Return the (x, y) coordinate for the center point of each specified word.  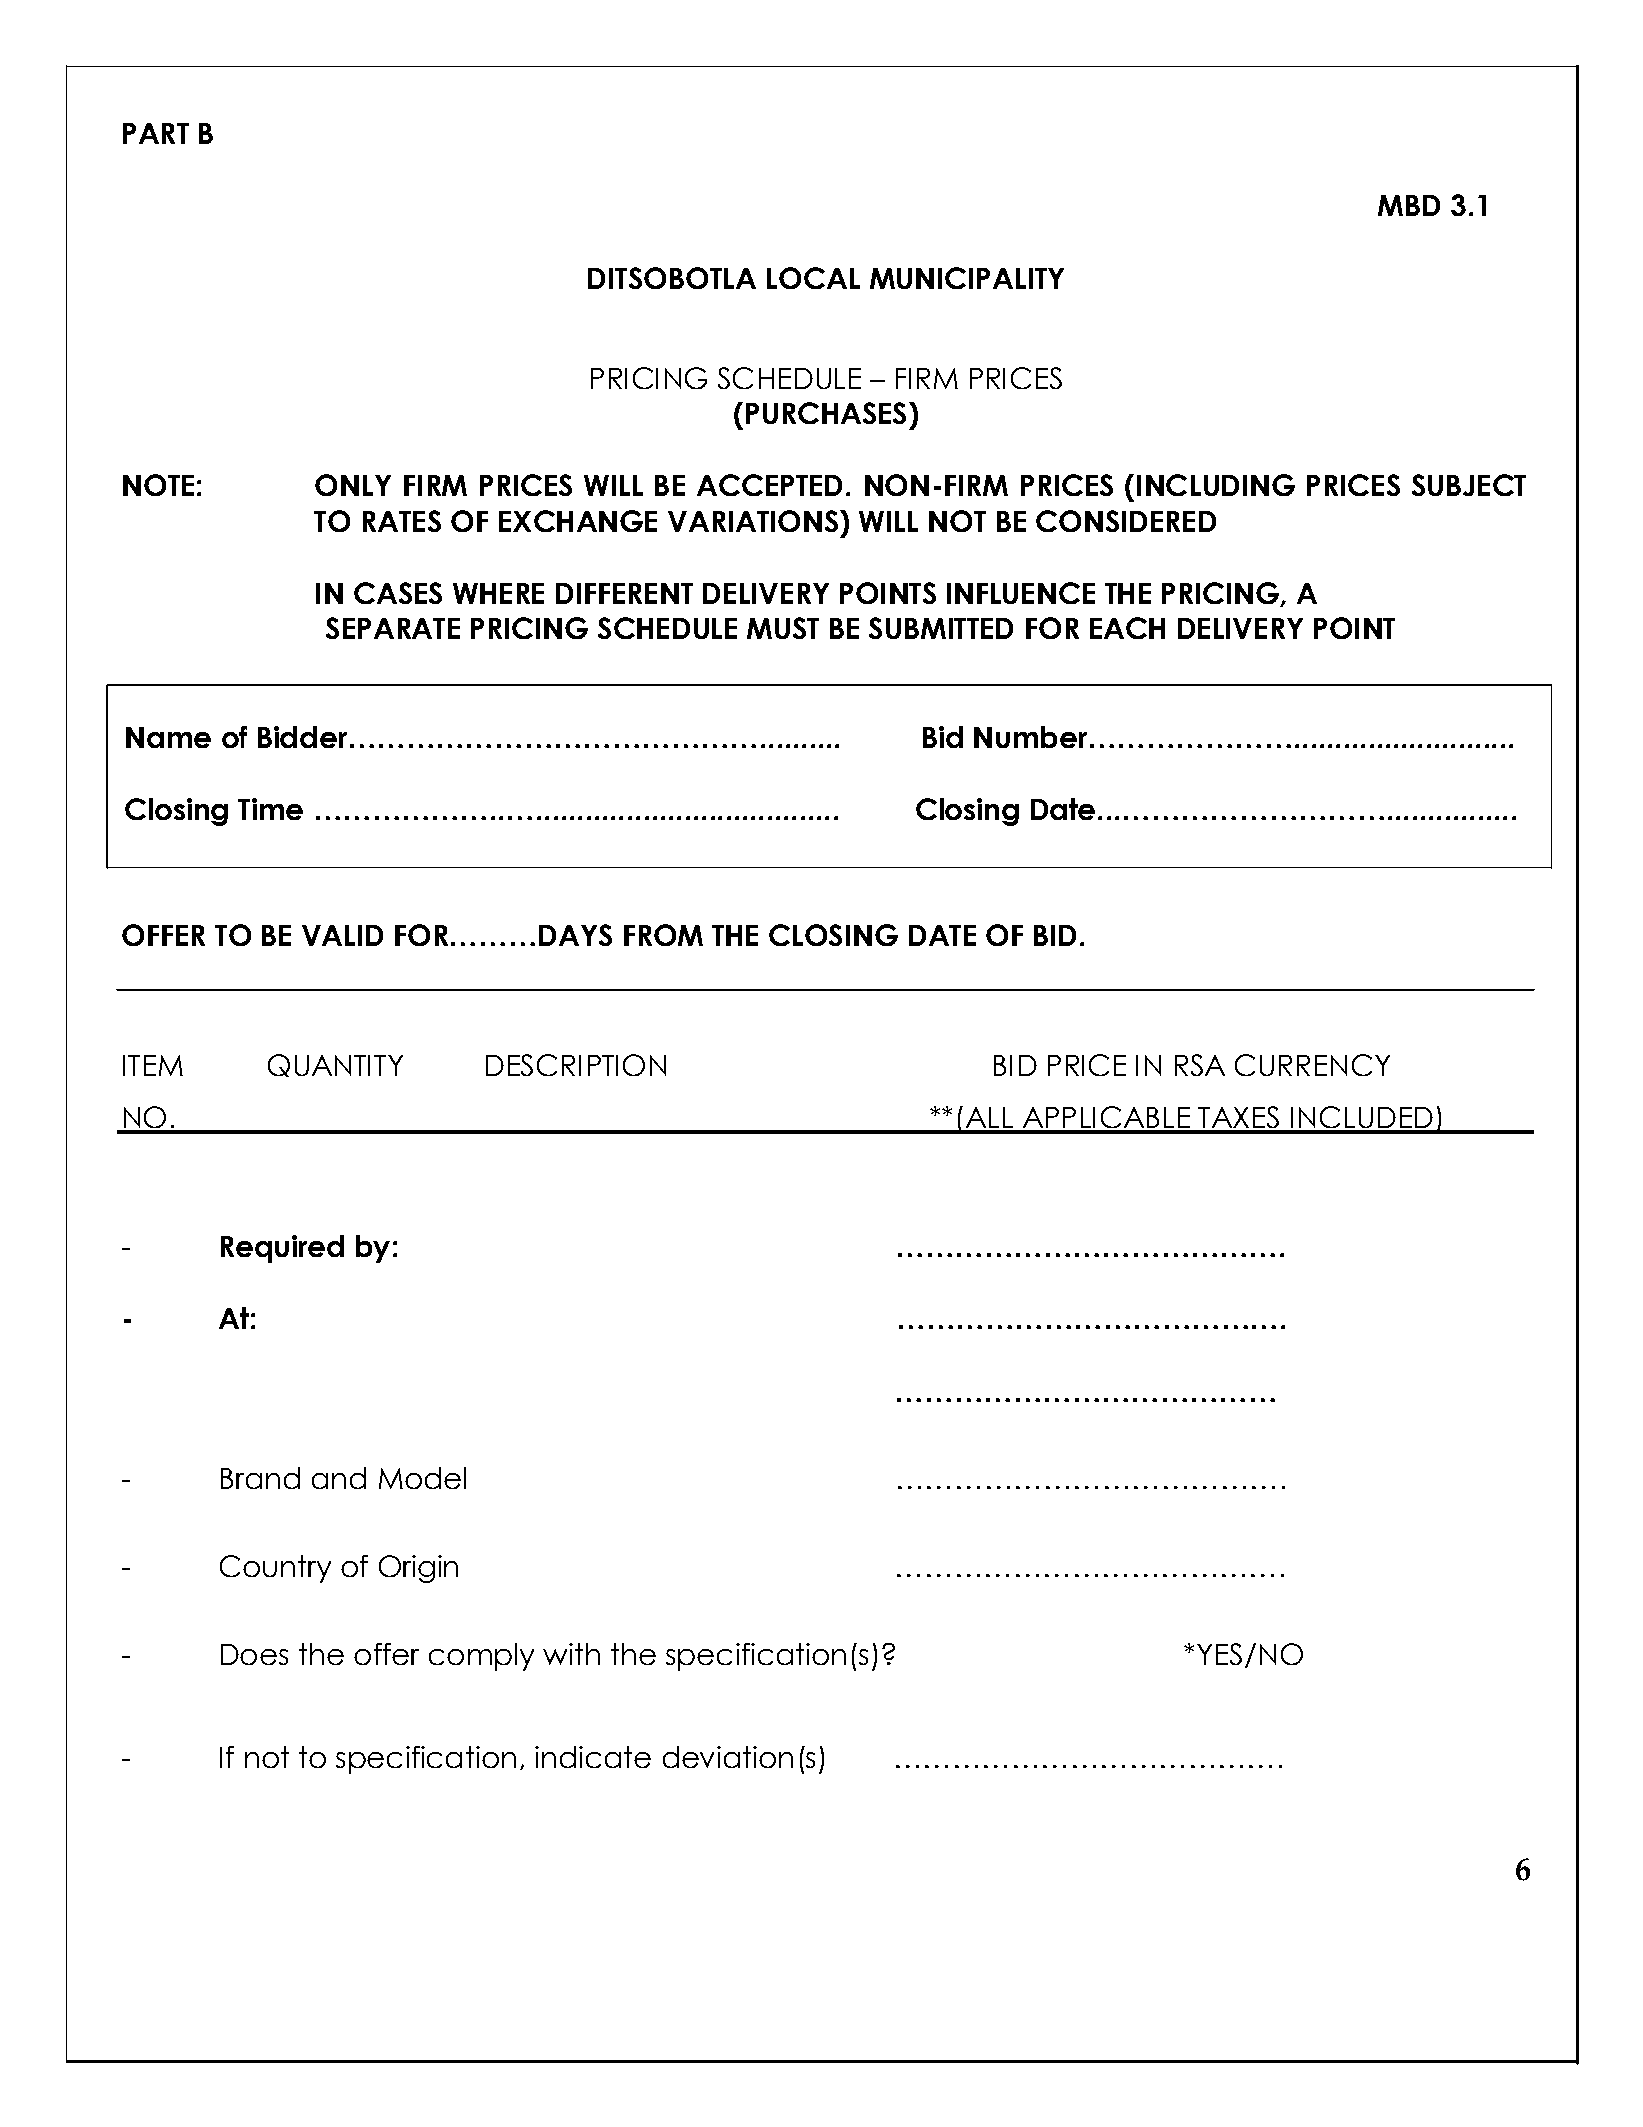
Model (422, 1478)
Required (282, 1249)
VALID (342, 935)
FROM (663, 935)
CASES (398, 593)
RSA (1200, 1065)
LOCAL (813, 278)
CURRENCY (1312, 1065)
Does (254, 1654)
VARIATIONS (753, 521)
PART (156, 133)
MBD (1409, 205)
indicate (593, 1757)
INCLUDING (1216, 485)
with (571, 1654)
